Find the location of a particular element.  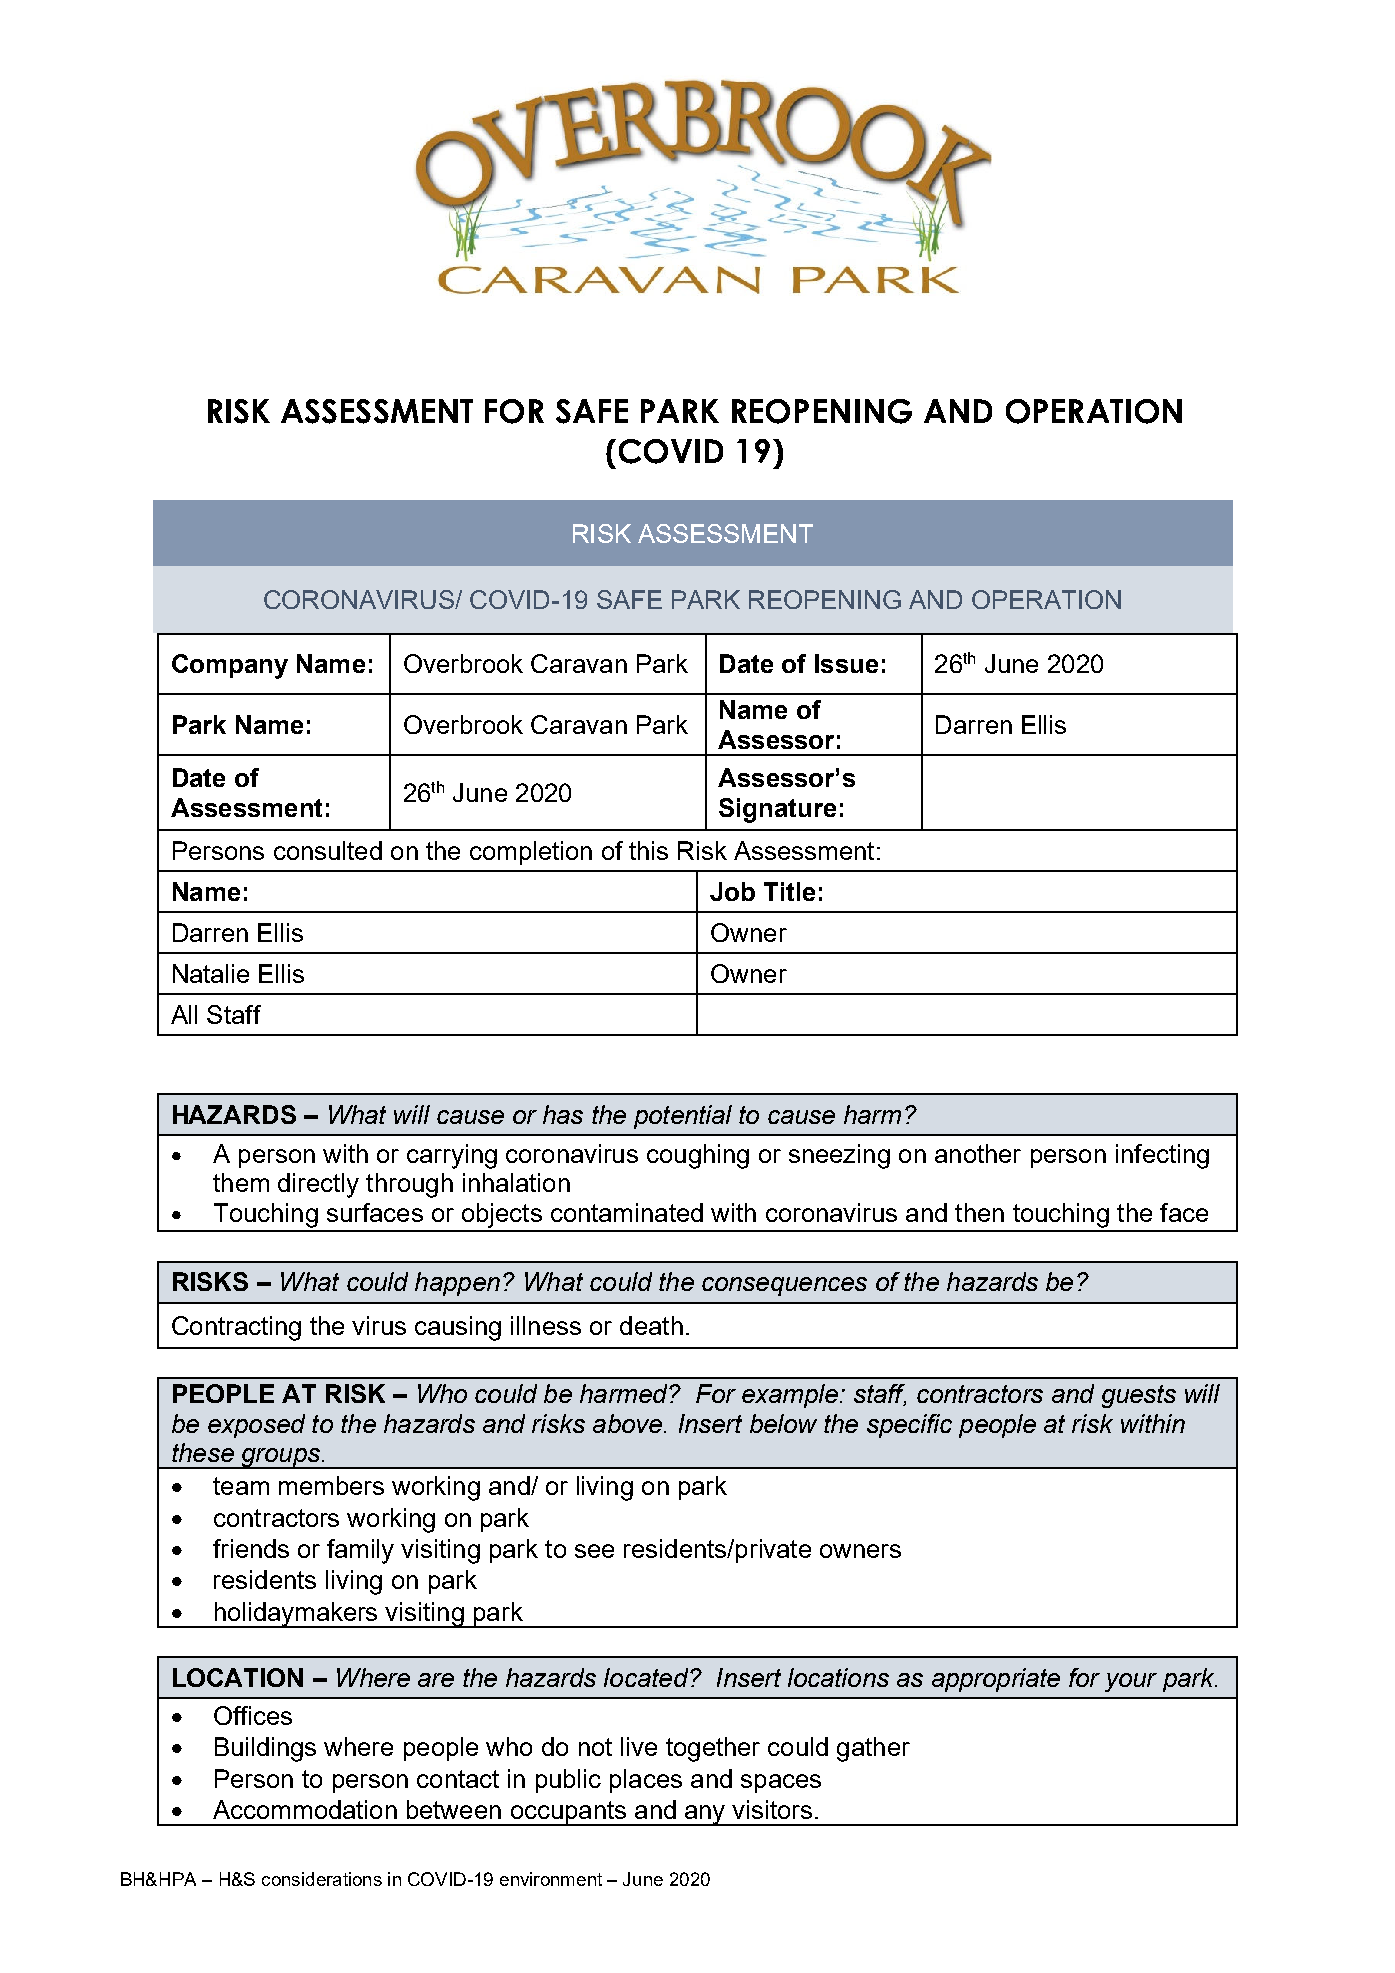

guests is located at coordinates (1139, 1396).
